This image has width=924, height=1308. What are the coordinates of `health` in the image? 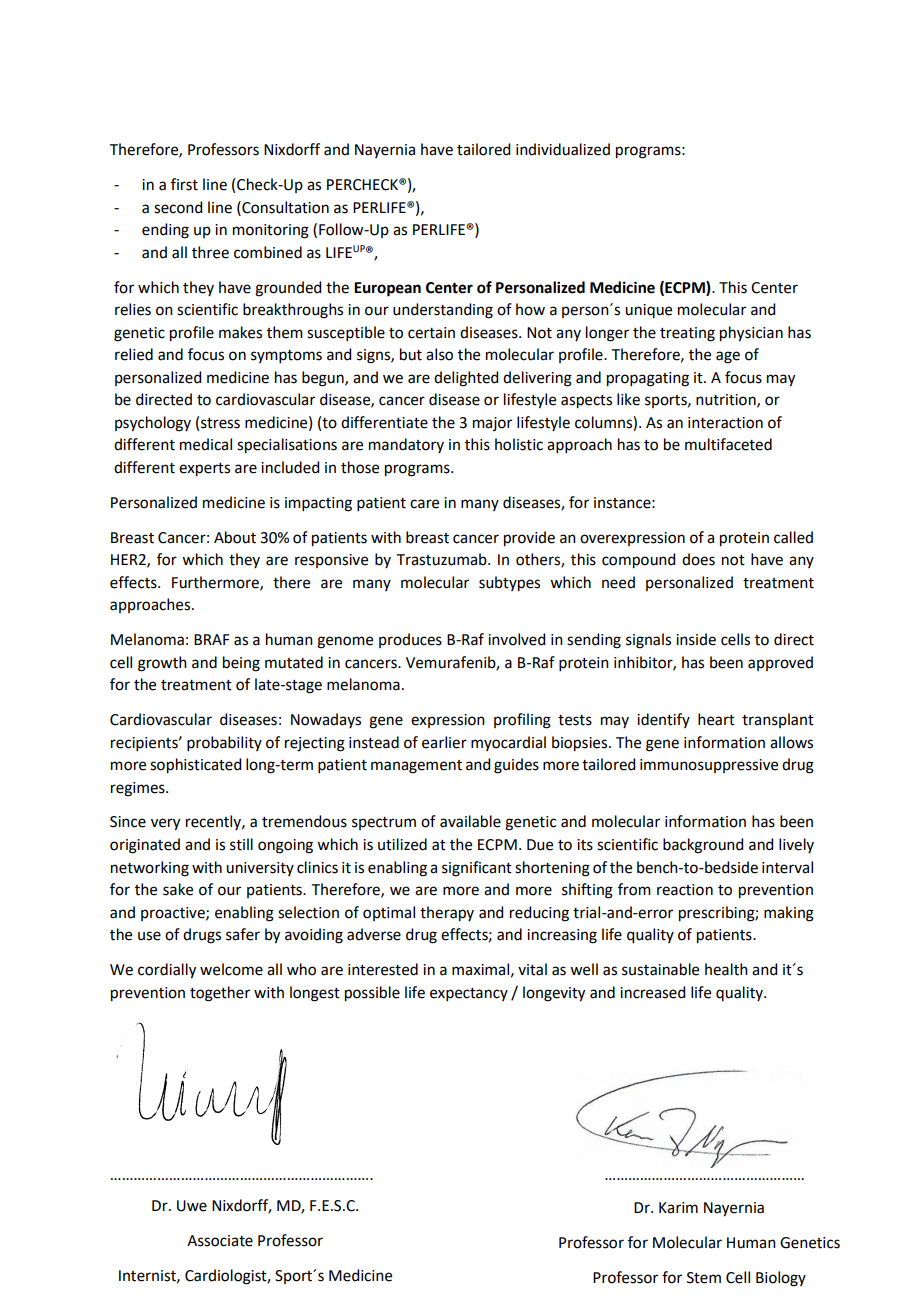 It's located at (726, 969).
